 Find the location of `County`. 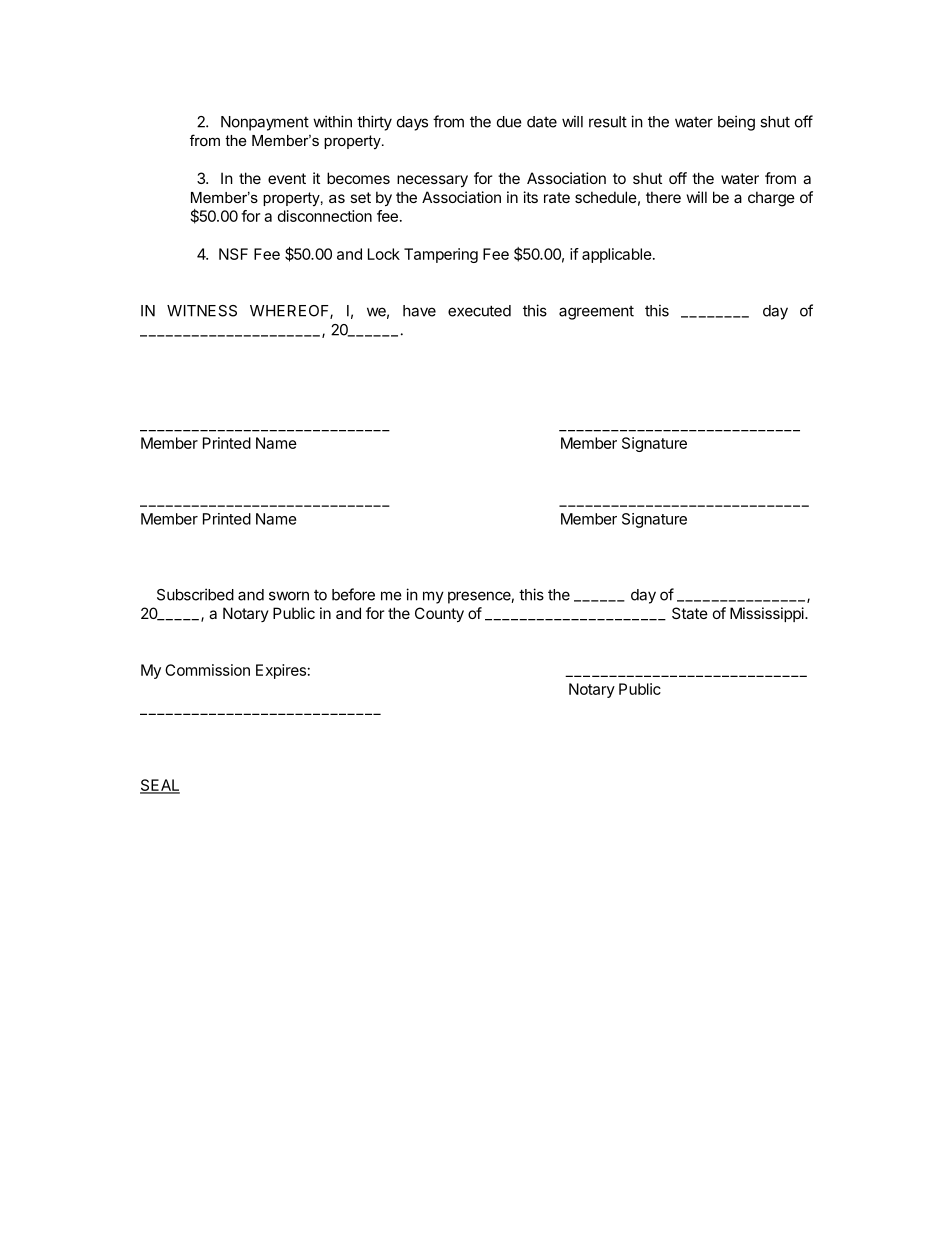

County is located at coordinates (439, 614).
